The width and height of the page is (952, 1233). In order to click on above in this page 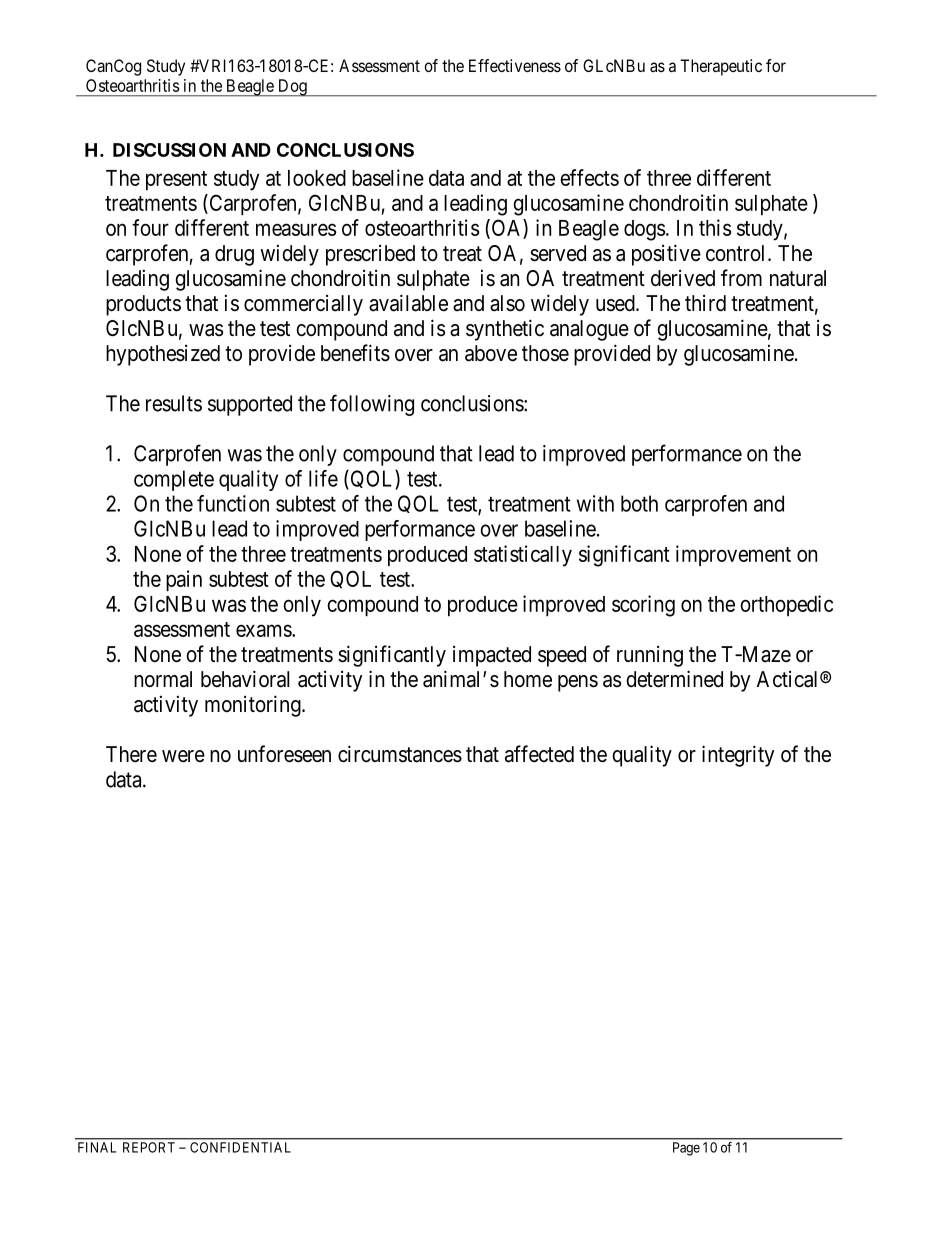, I will do `click(491, 353)`.
